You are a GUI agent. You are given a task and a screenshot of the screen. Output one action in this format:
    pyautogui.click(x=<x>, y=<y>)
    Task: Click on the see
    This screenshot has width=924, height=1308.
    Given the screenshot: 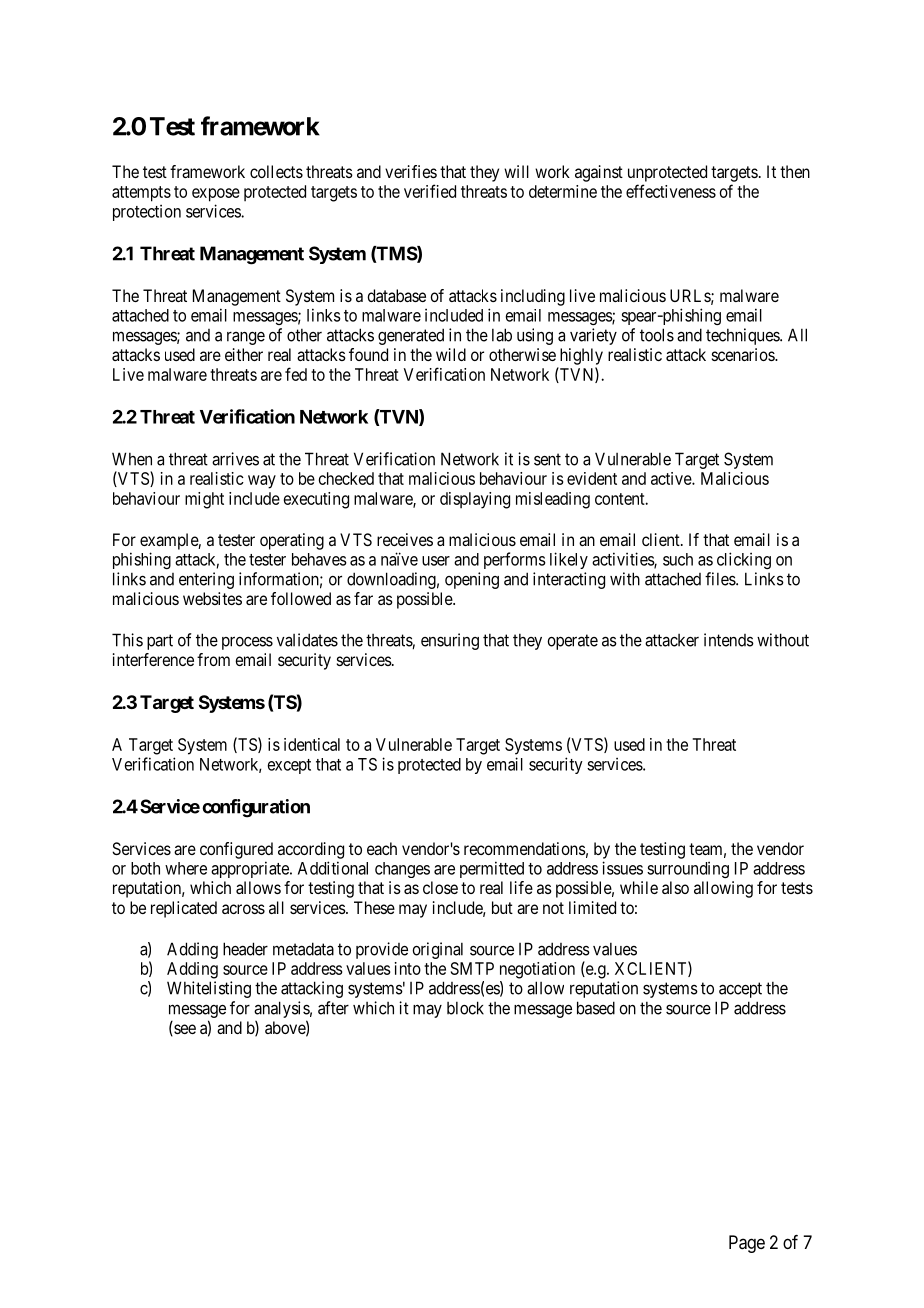 What is the action you would take?
    pyautogui.click(x=184, y=1030)
